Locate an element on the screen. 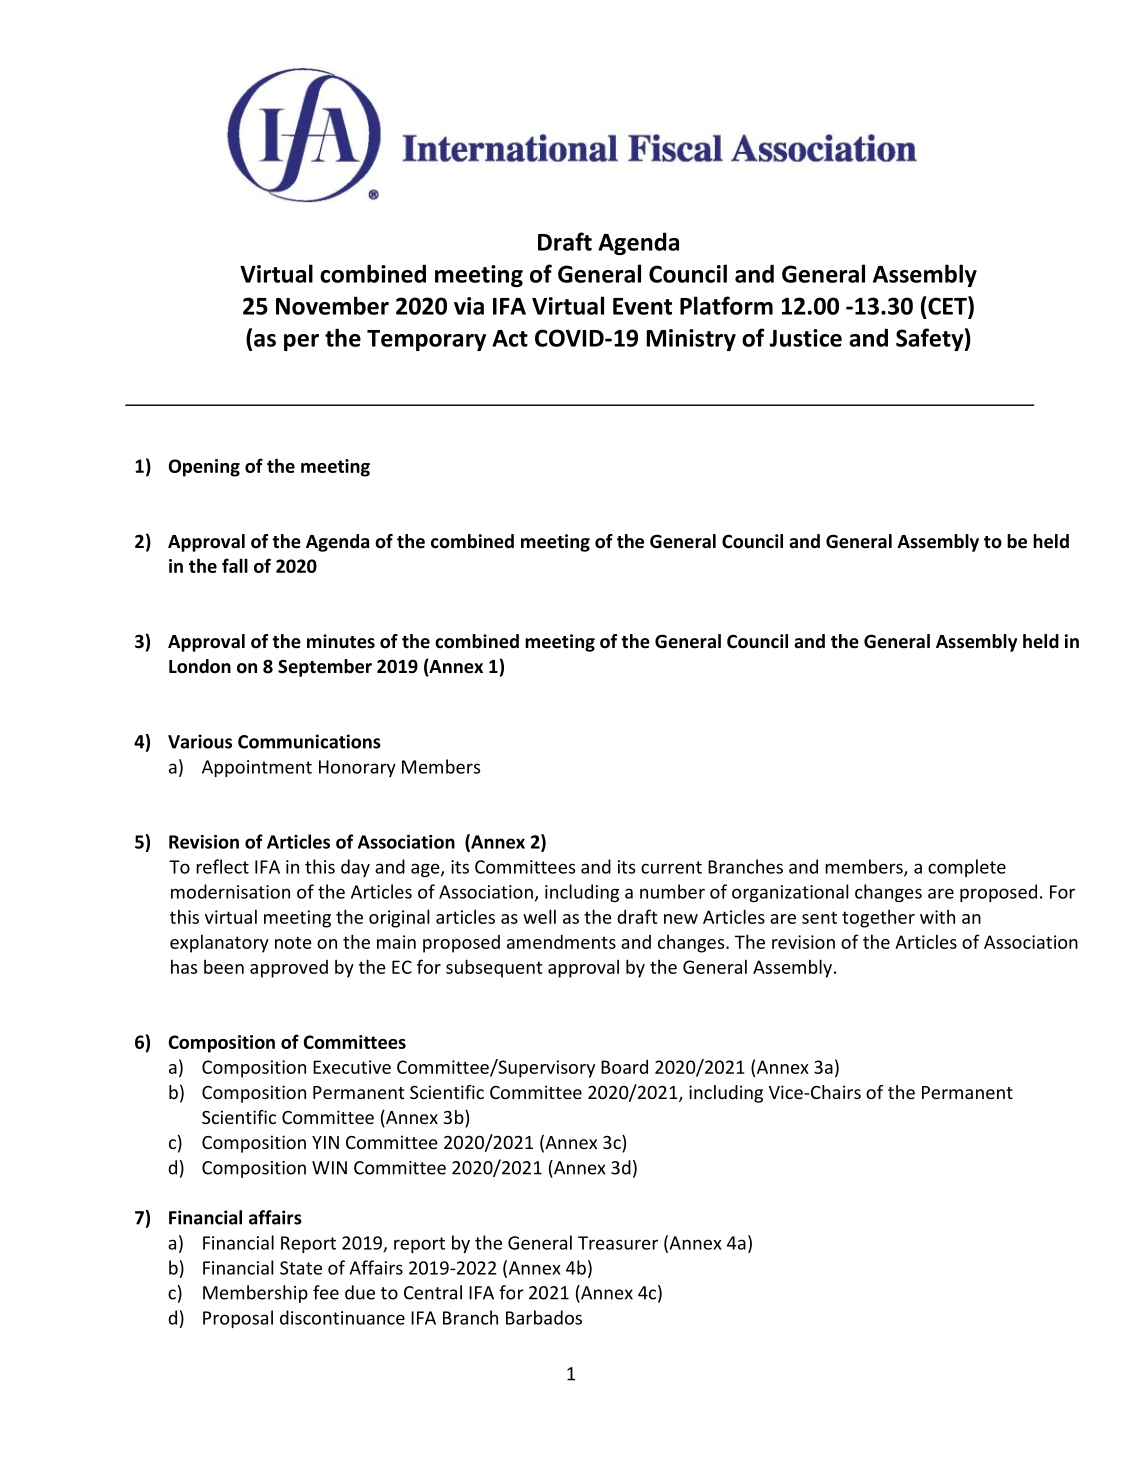 The width and height of the screenshot is (1142, 1478). November is located at coordinates (332, 305).
